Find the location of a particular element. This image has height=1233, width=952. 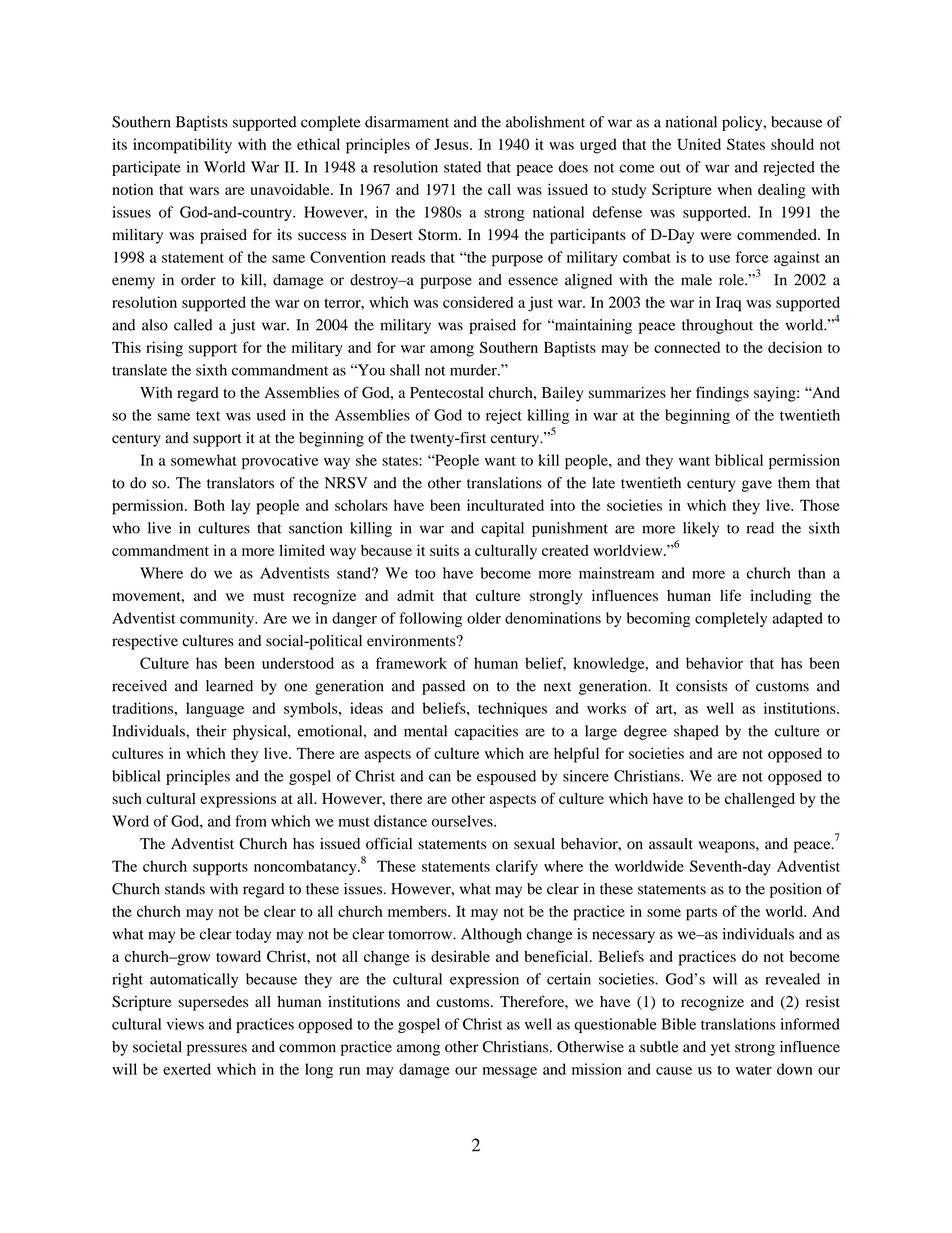

yet is located at coordinates (720, 1049).
